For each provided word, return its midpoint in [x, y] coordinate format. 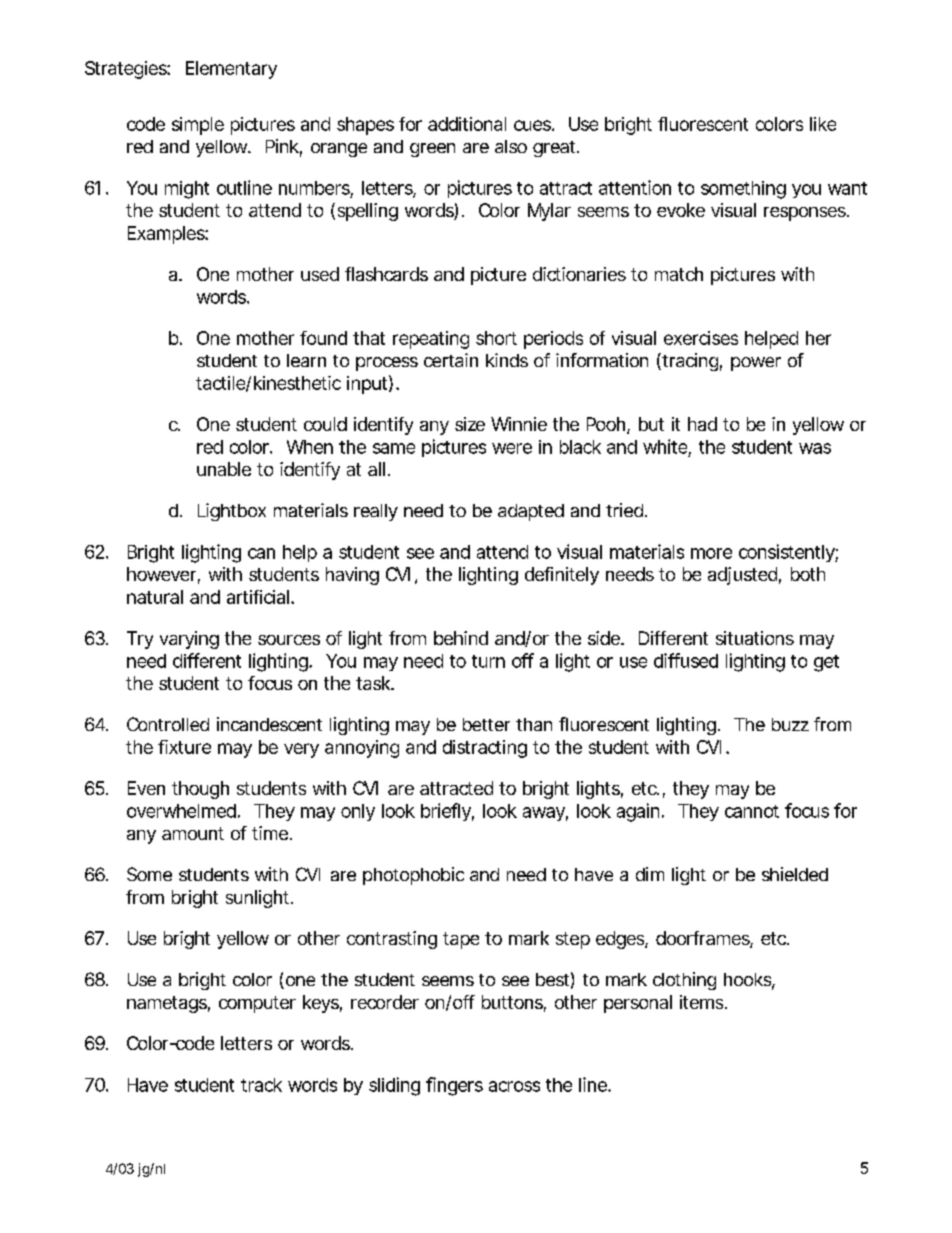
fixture [184, 747]
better [486, 724]
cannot [752, 811]
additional [467, 124]
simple [198, 126]
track [261, 1085]
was [815, 448]
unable [224, 469]
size [470, 424]
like [823, 124]
